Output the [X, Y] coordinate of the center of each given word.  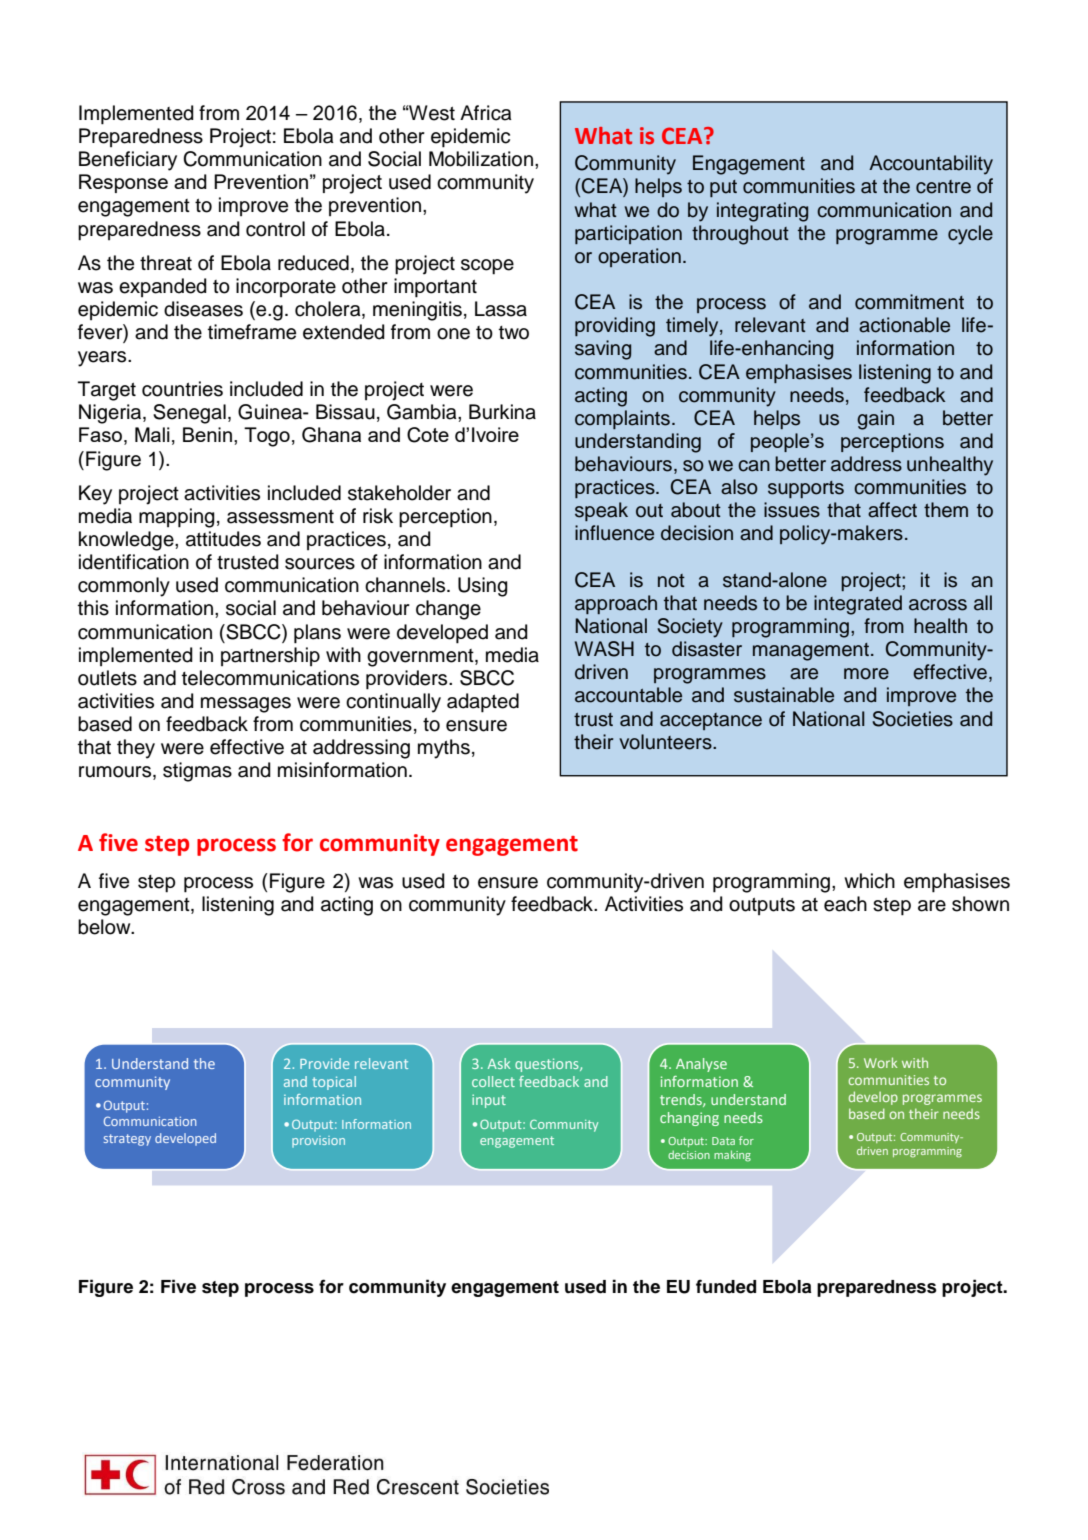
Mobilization [481, 159]
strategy [127, 1140]
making [732, 1156]
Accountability [931, 165]
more [866, 674]
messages [246, 705]
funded [726, 1286]
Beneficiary [128, 161]
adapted [483, 703]
